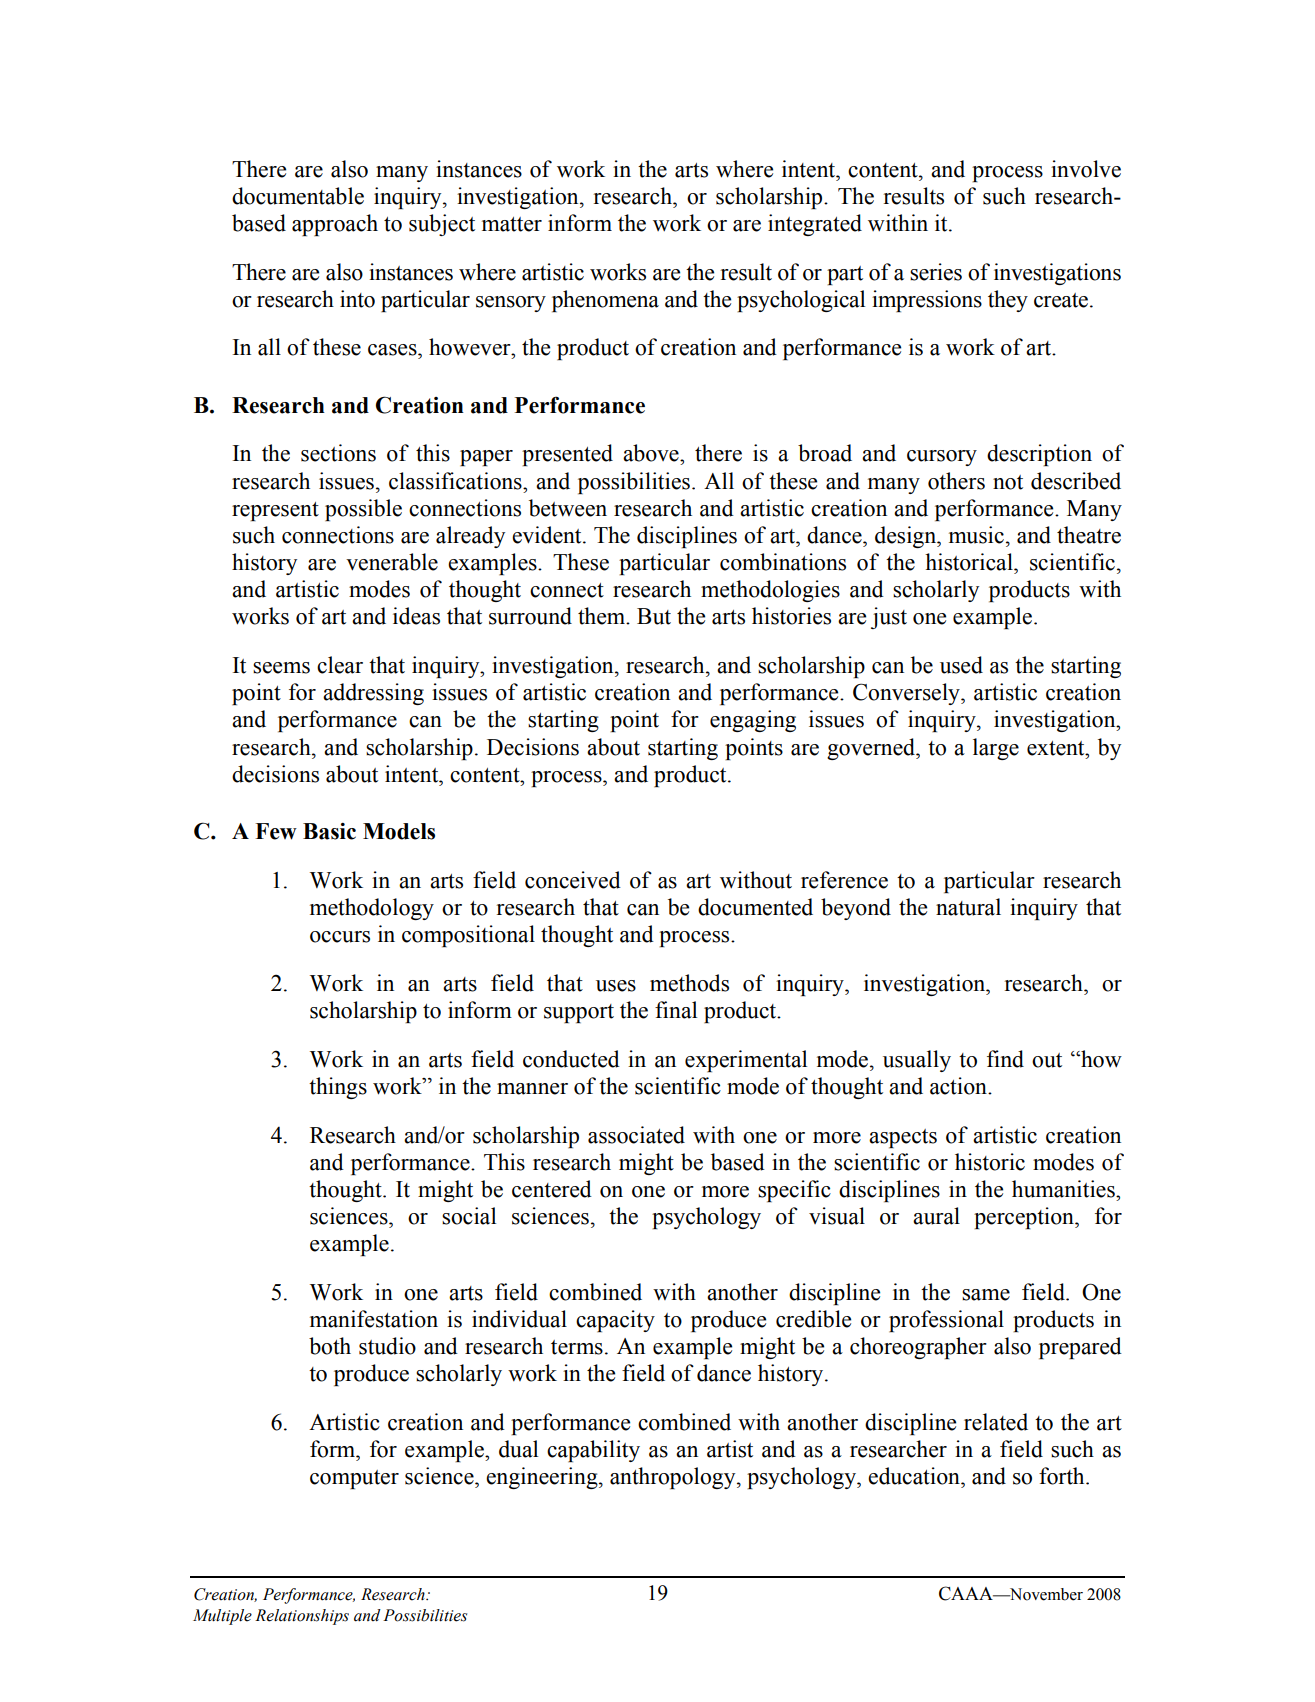  What do you see at coordinates (936, 272) in the document?
I see `series` at bounding box center [936, 272].
